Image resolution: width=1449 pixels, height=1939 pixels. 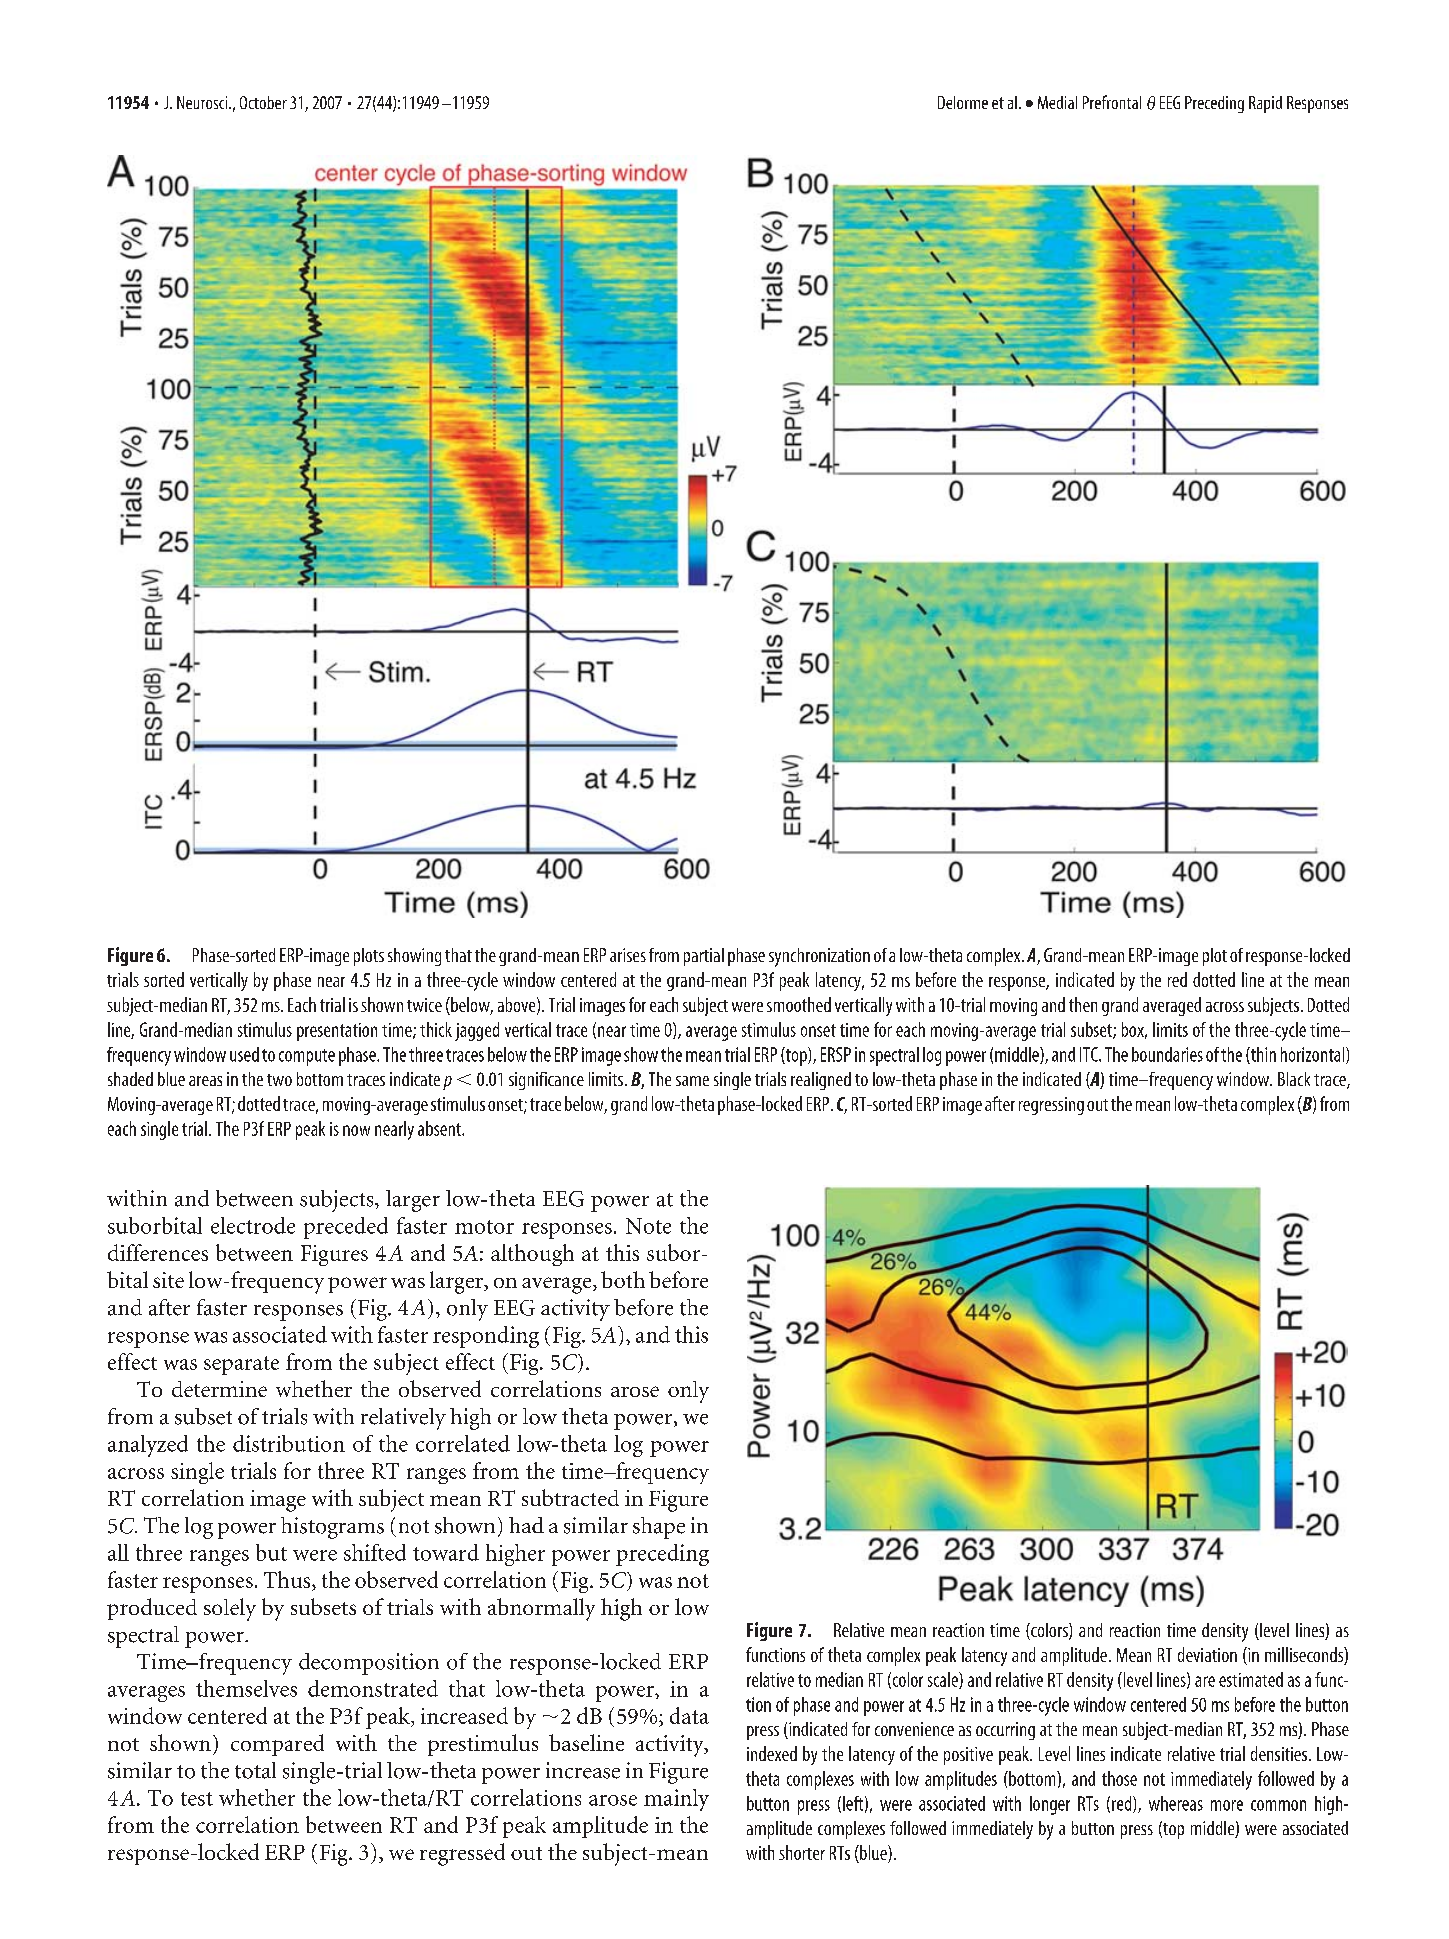 I want to click on total, so click(x=255, y=1770).
